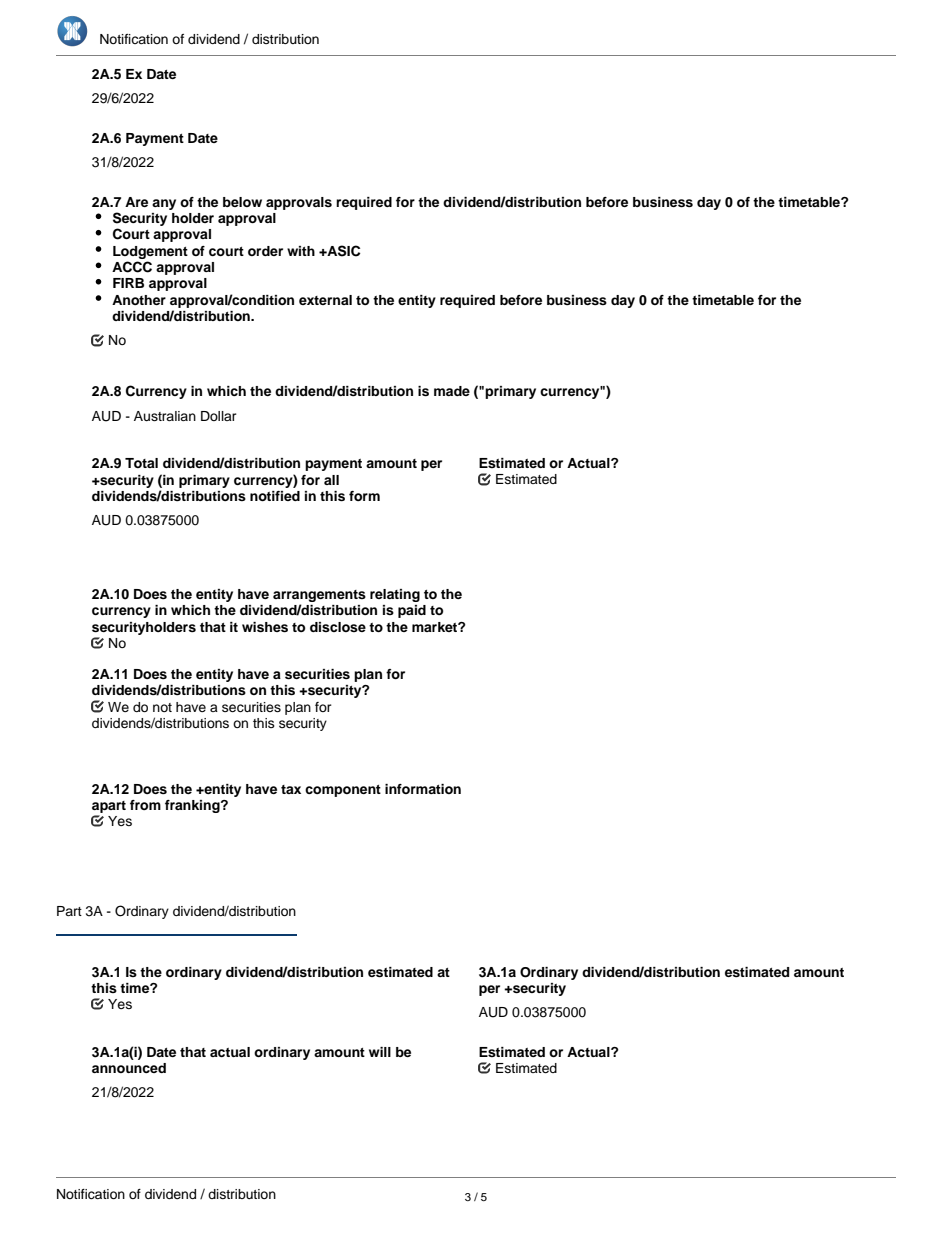  I want to click on with, so click(301, 251).
